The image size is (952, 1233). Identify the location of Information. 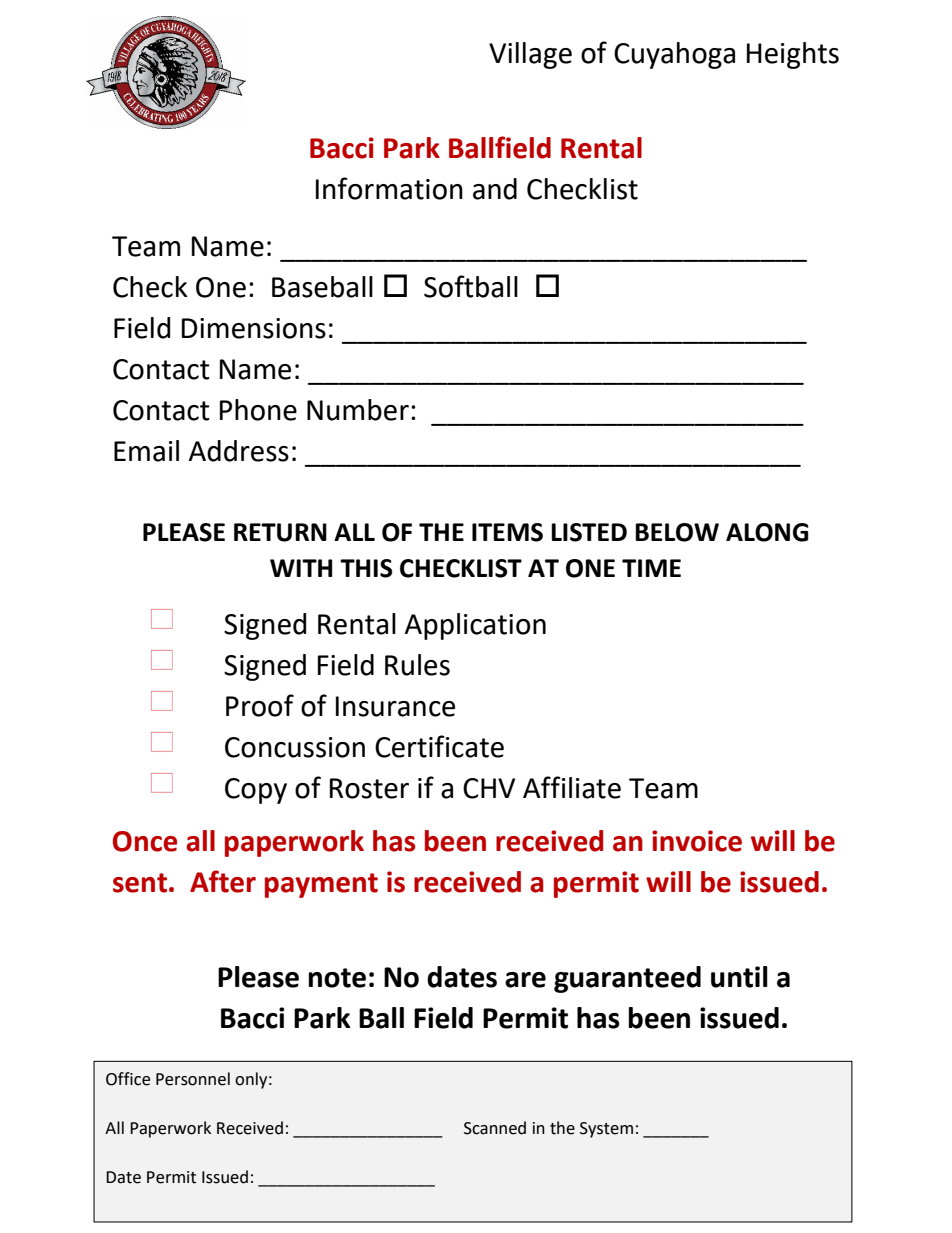
(389, 188).
